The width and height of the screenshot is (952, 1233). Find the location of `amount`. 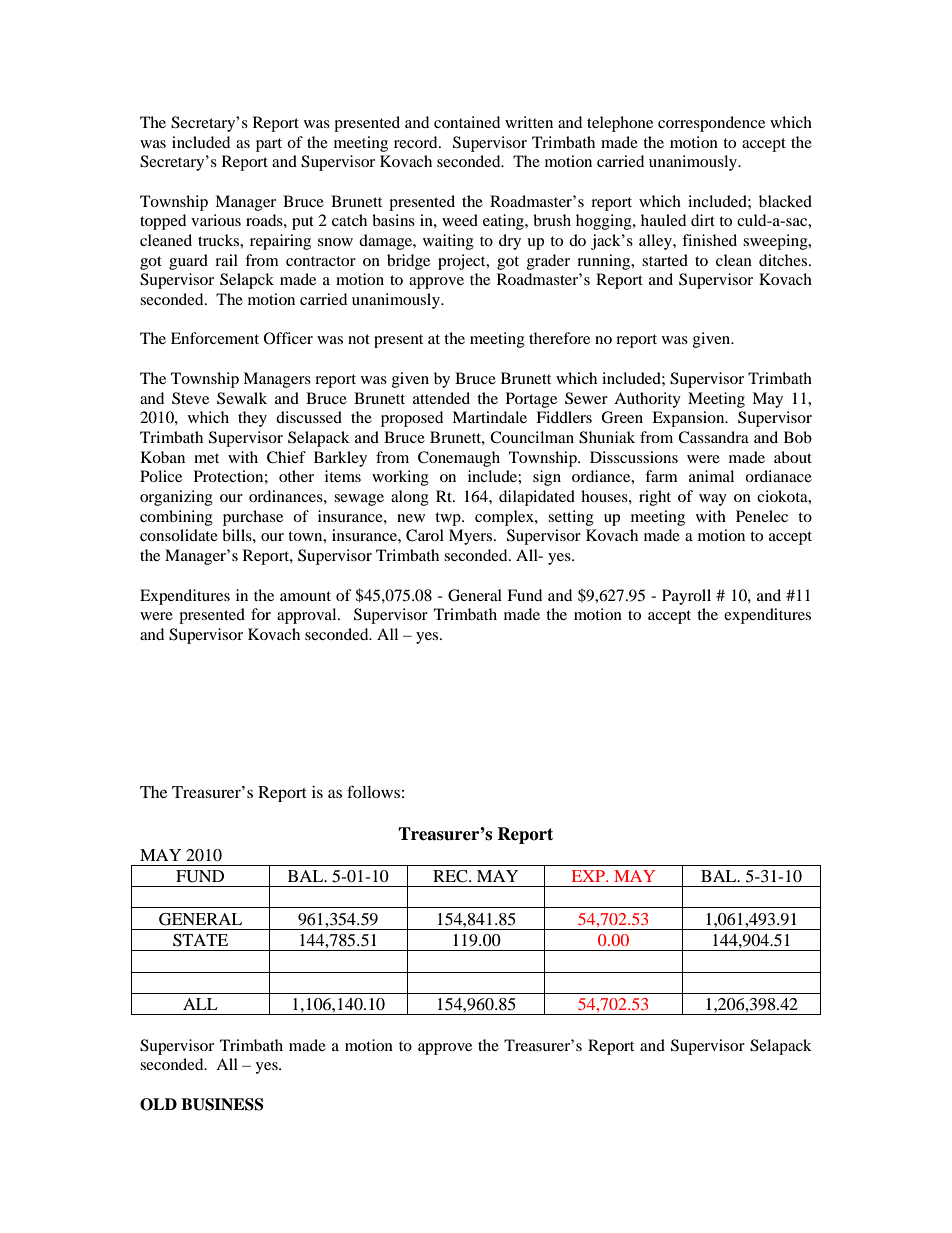

amount is located at coordinates (305, 596).
